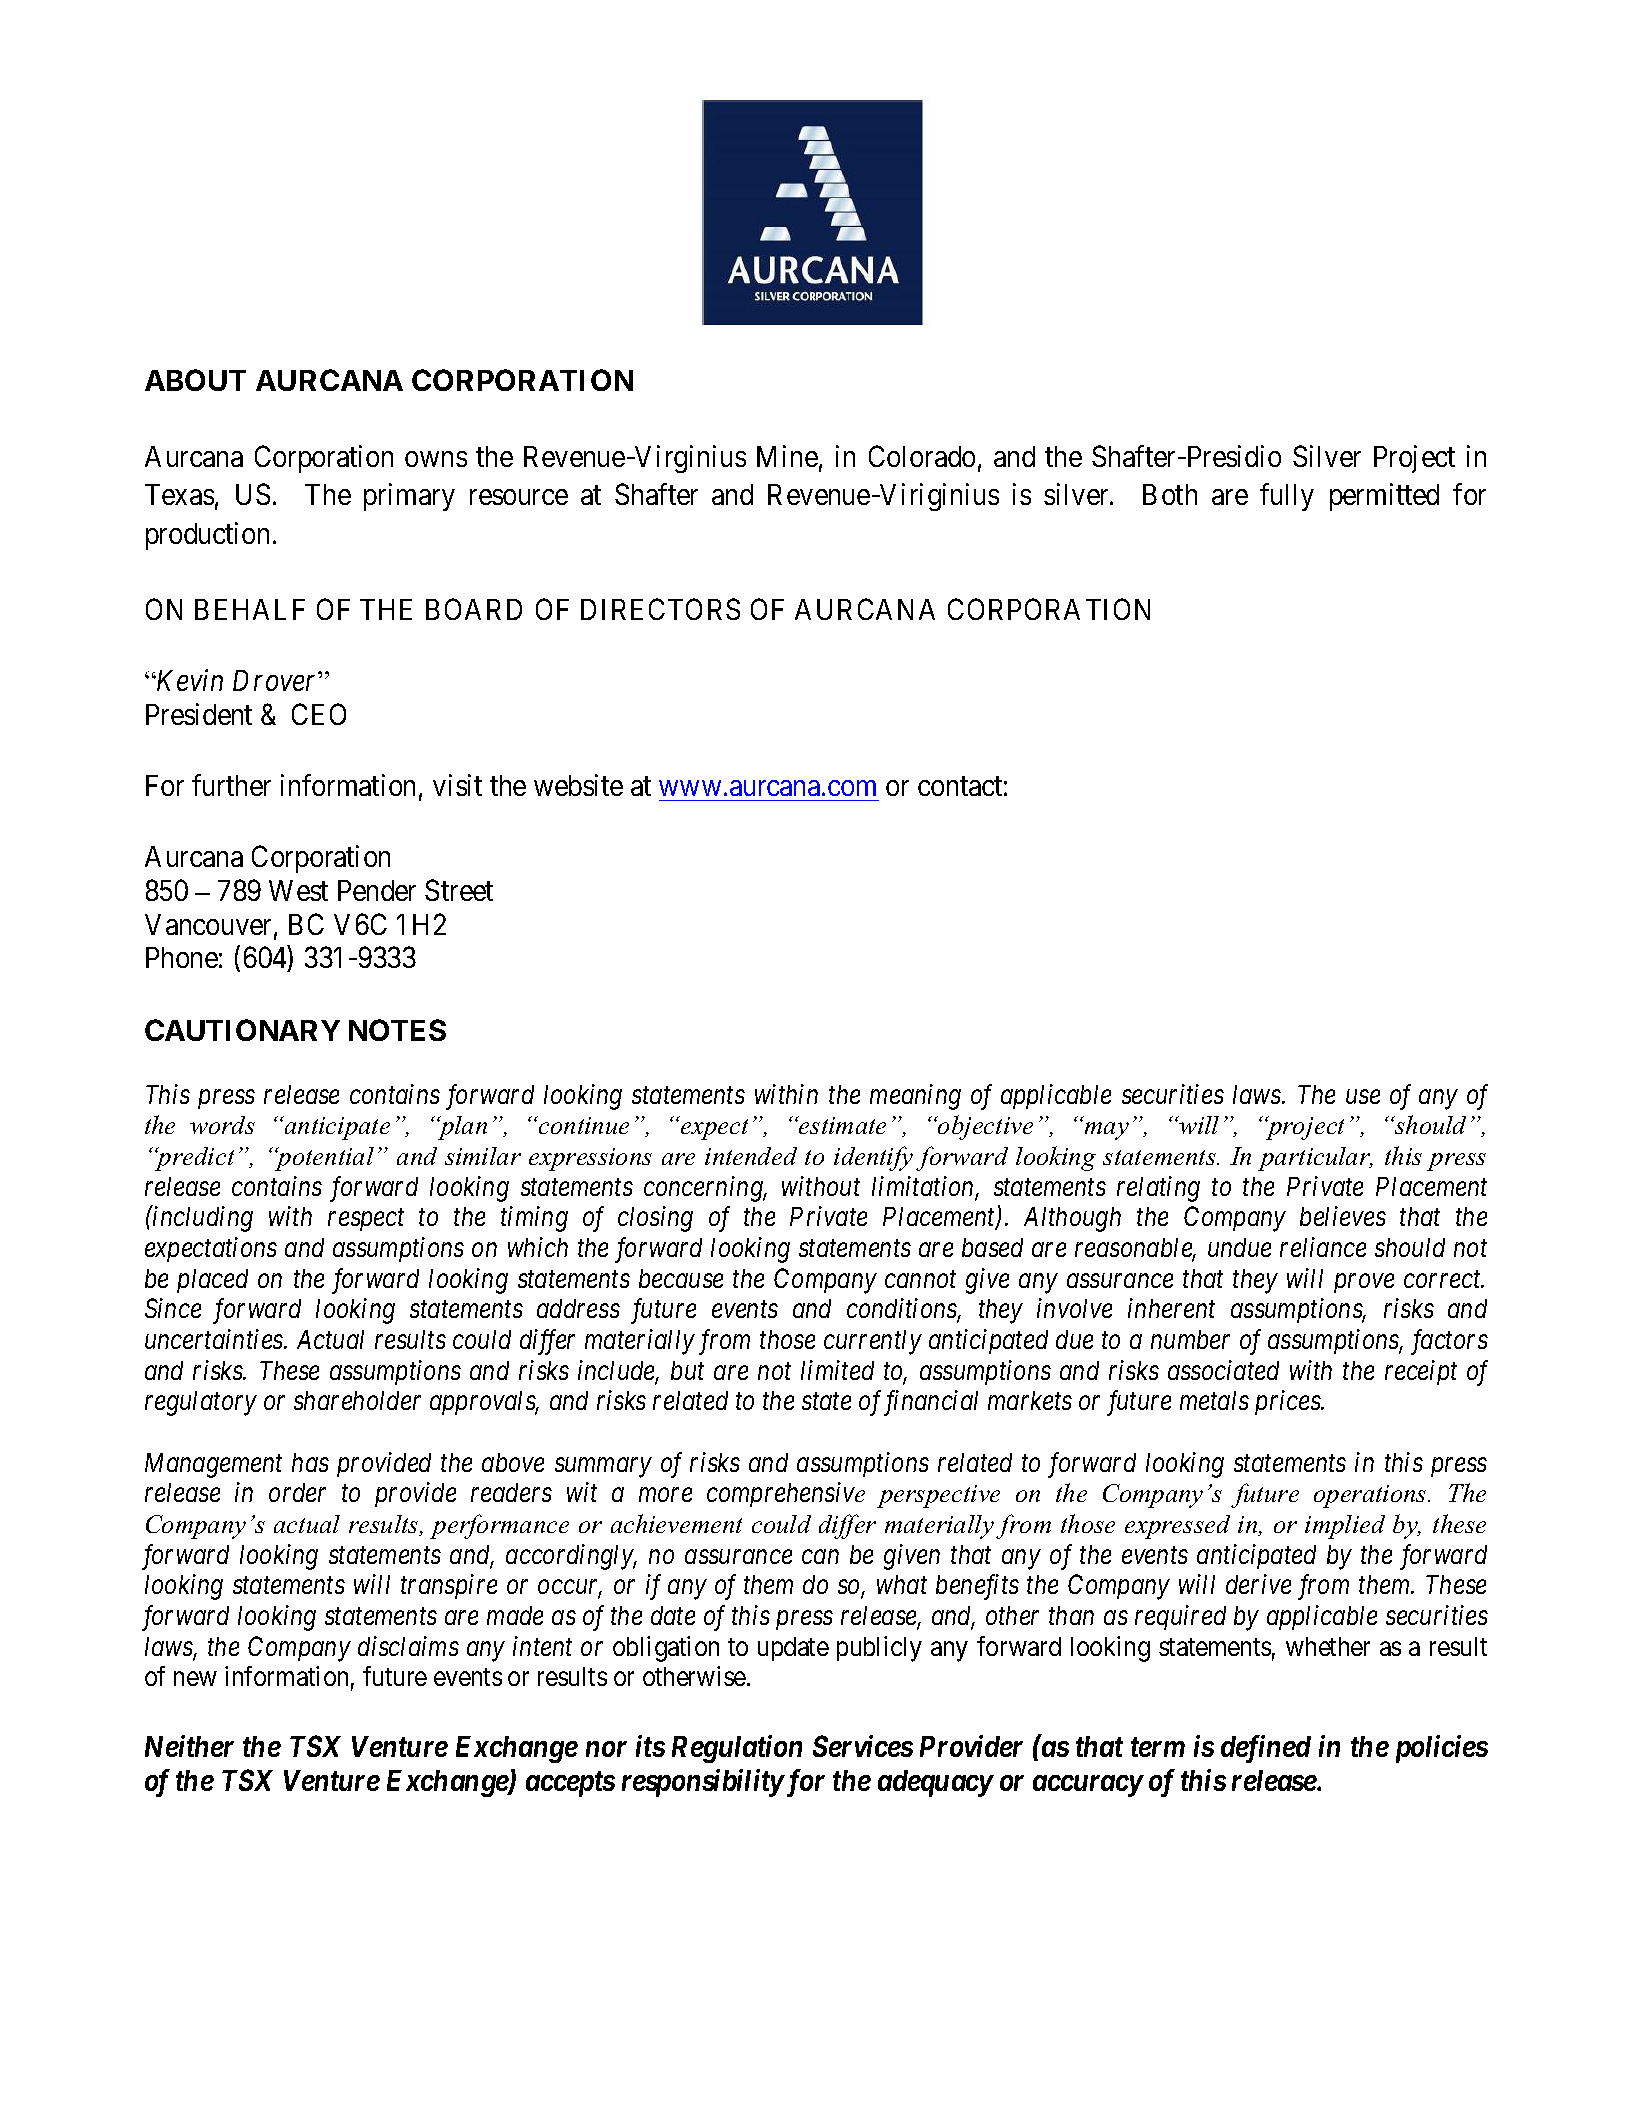 This image has height=2112, width=1632. Describe the element at coordinates (319, 714) in the image. I see `CEO` at that location.
